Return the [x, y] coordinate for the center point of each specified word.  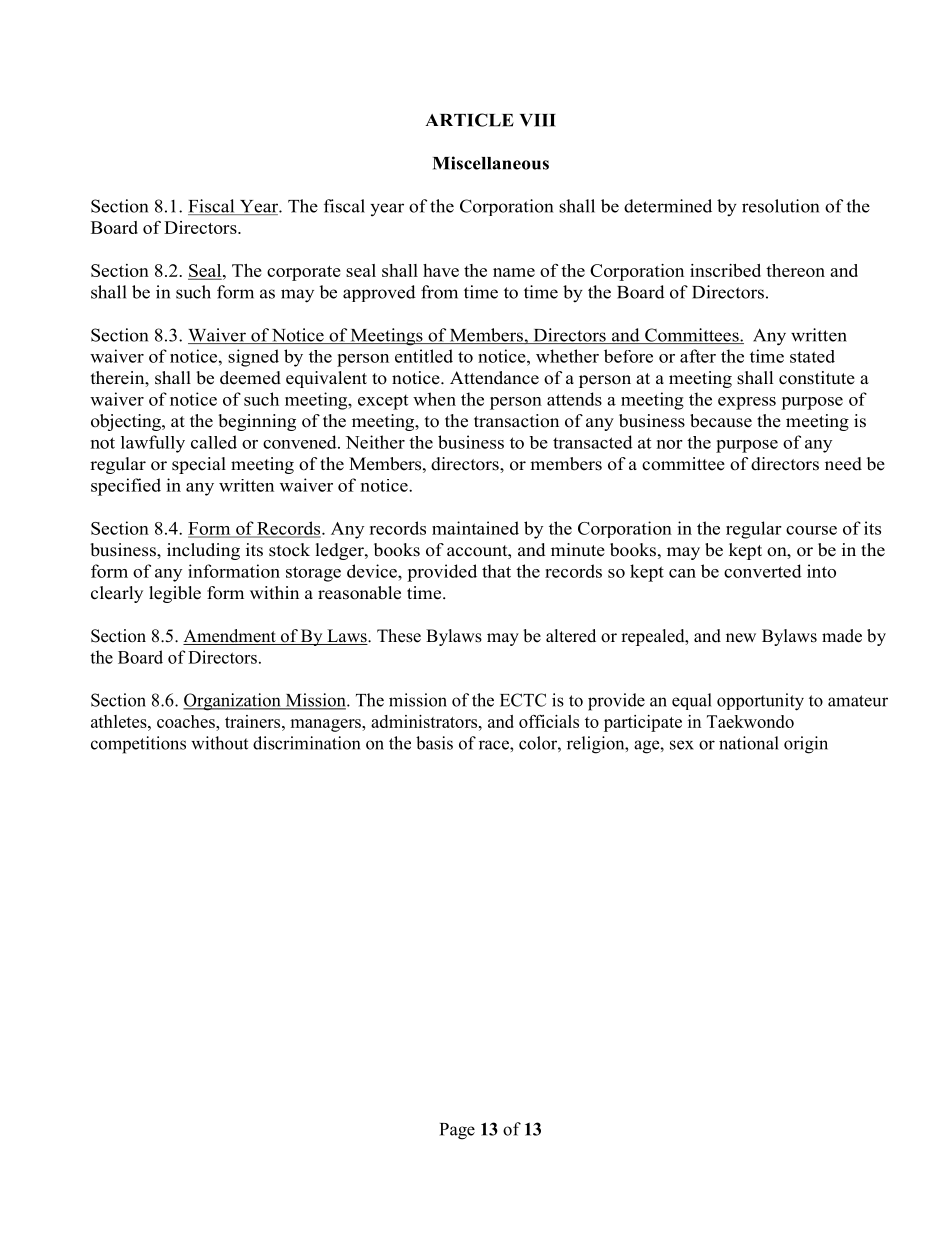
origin [806, 745]
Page [457, 1131]
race [495, 745]
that [496, 571]
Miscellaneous [491, 163]
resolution [780, 206]
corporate [304, 273]
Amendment [230, 637]
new [741, 638]
